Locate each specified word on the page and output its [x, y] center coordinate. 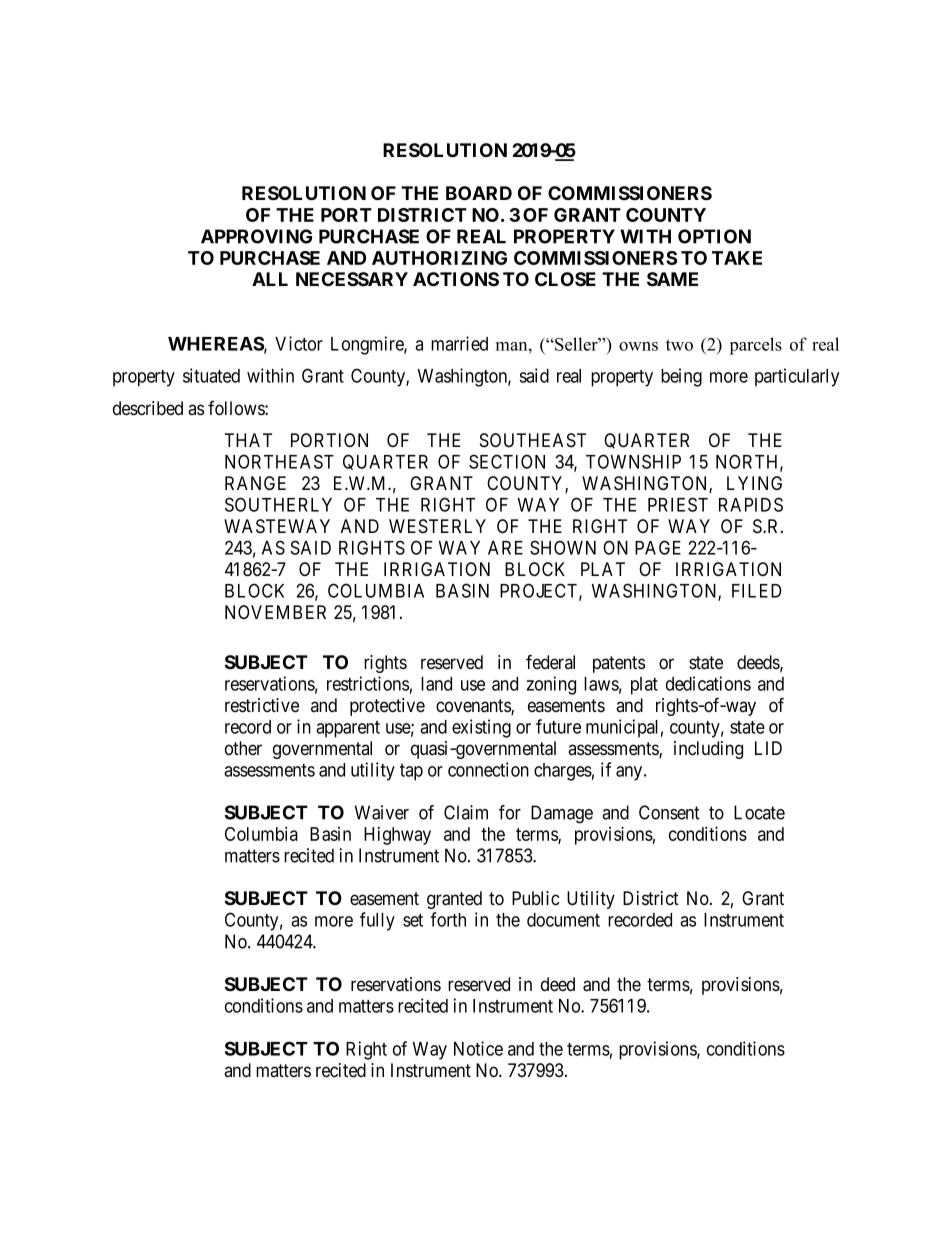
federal [550, 662]
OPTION [714, 236]
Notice [478, 1048]
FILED [757, 591]
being [681, 377]
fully [377, 921]
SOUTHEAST [533, 440]
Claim [466, 812]
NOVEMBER [275, 612]
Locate [759, 812]
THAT [248, 440]
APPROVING [256, 236]
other [243, 748]
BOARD [479, 193]
